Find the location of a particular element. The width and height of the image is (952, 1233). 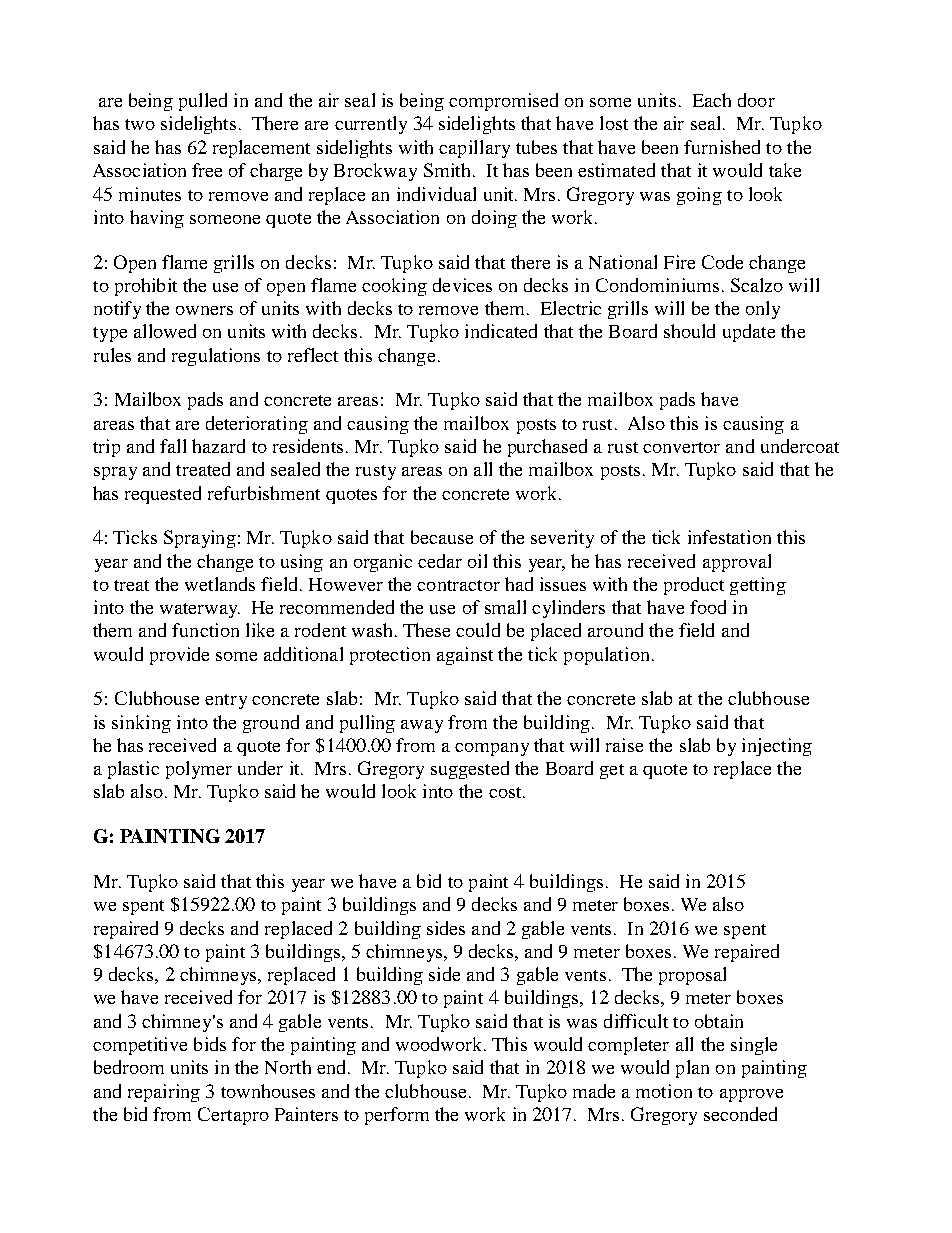

pulled is located at coordinates (203, 102).
